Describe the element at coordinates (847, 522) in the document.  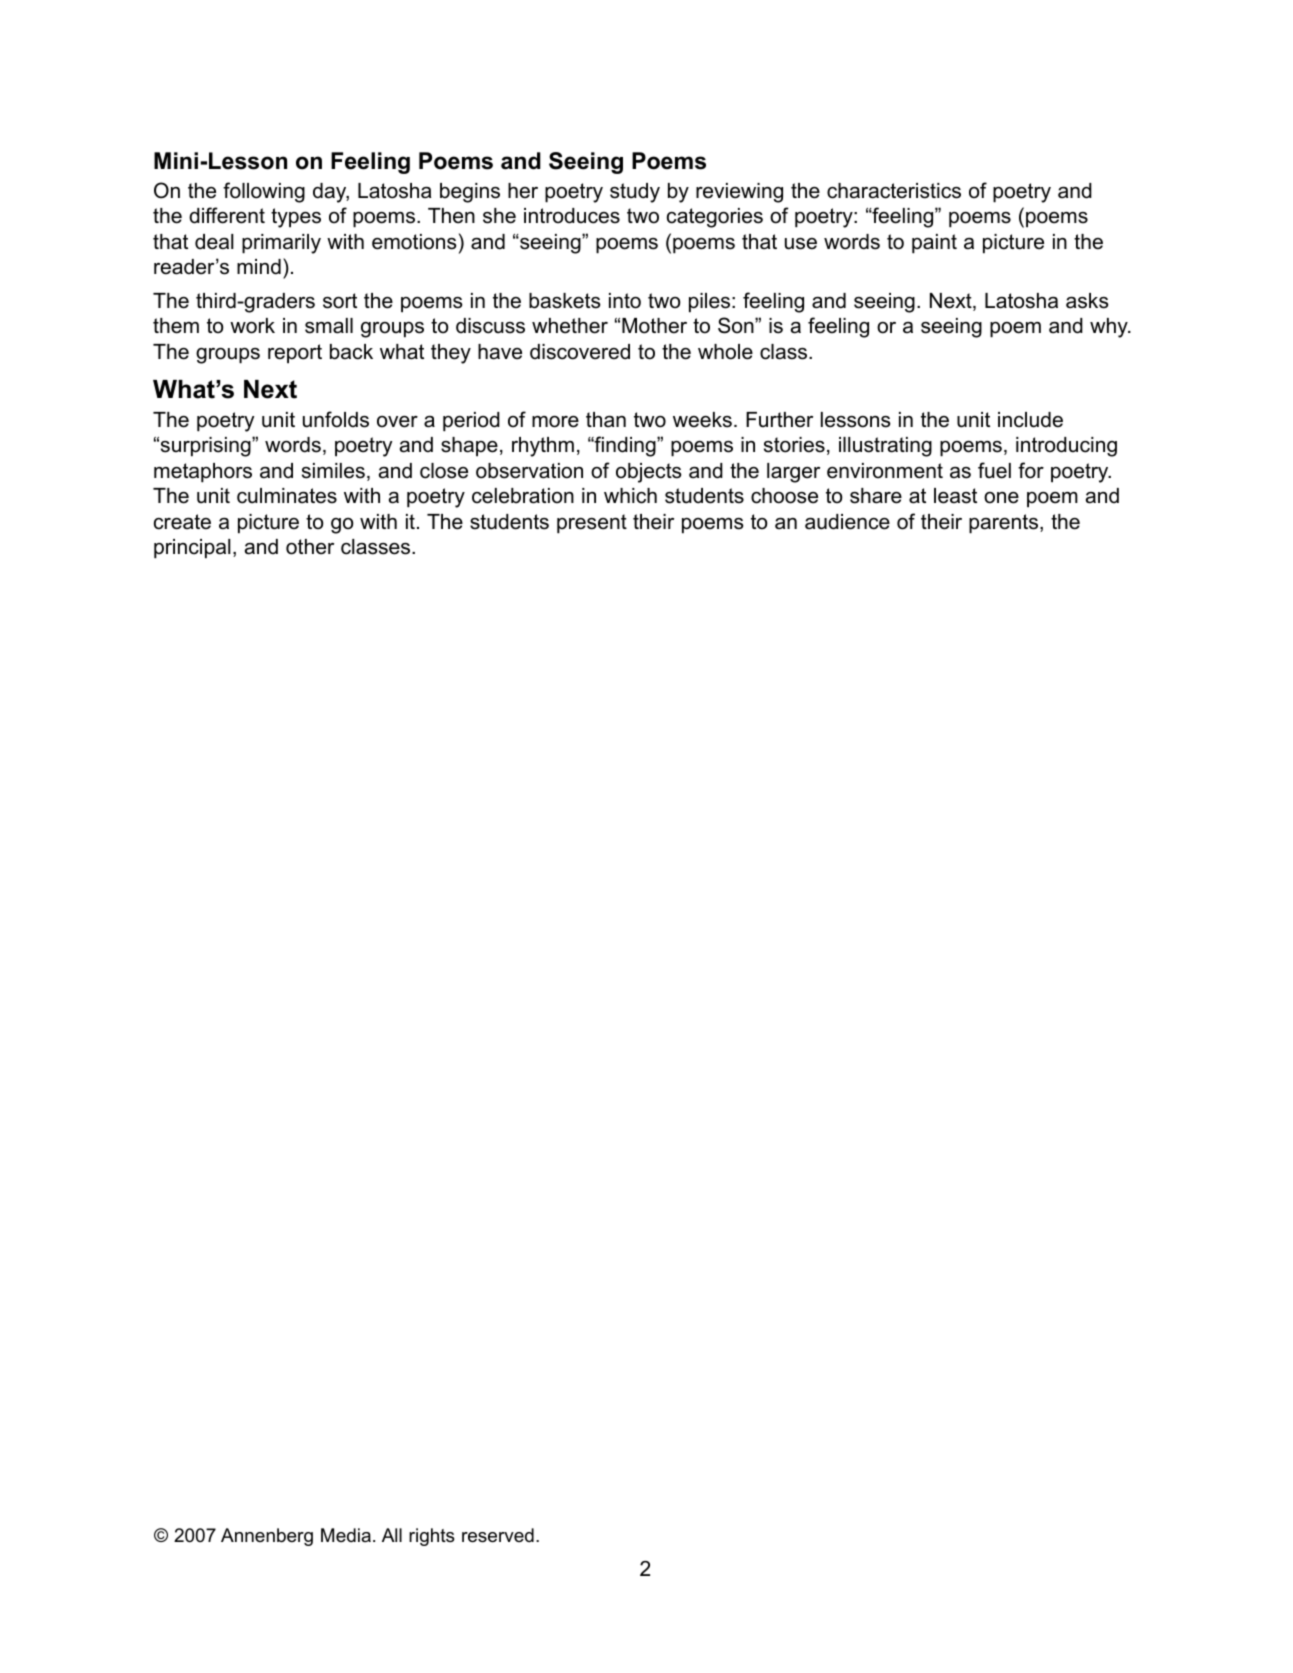
I see `audience` at that location.
